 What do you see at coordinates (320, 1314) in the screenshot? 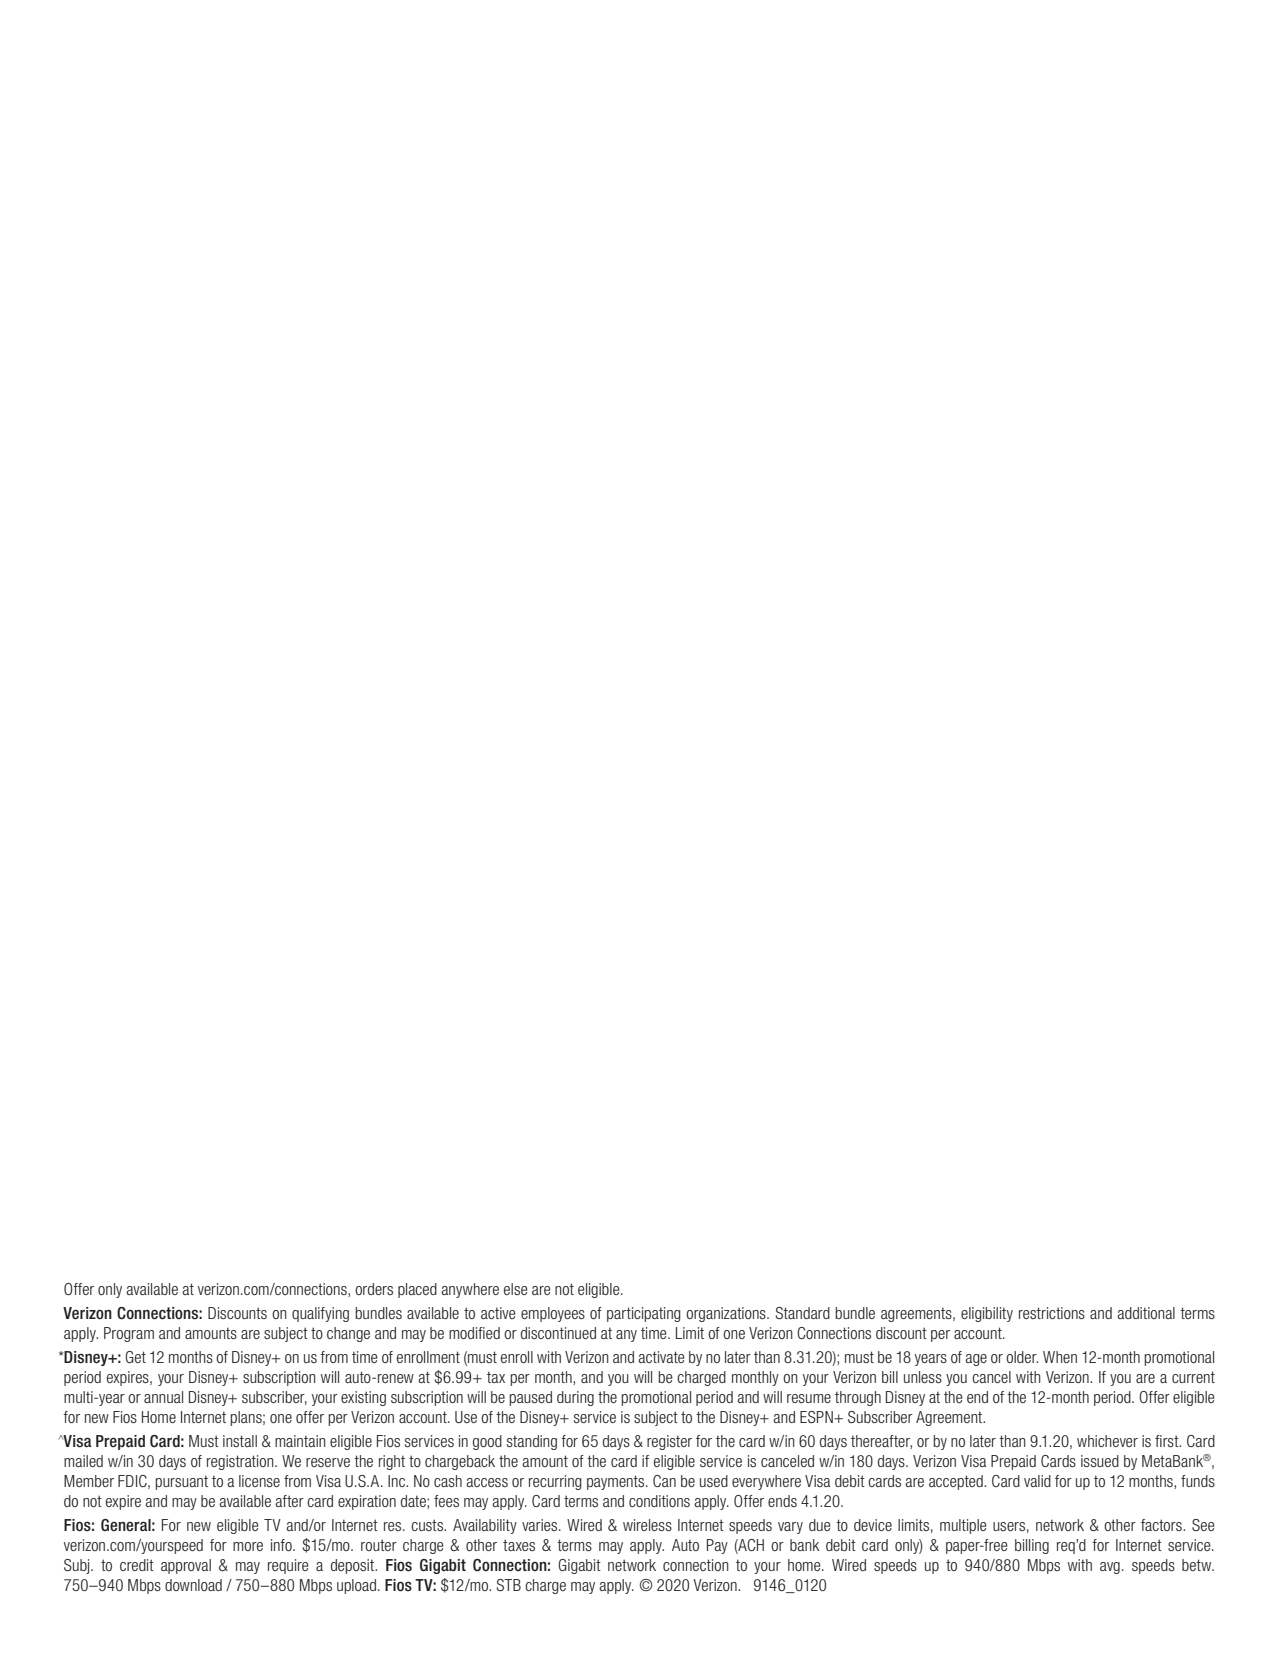
I see `qualifying` at bounding box center [320, 1314].
